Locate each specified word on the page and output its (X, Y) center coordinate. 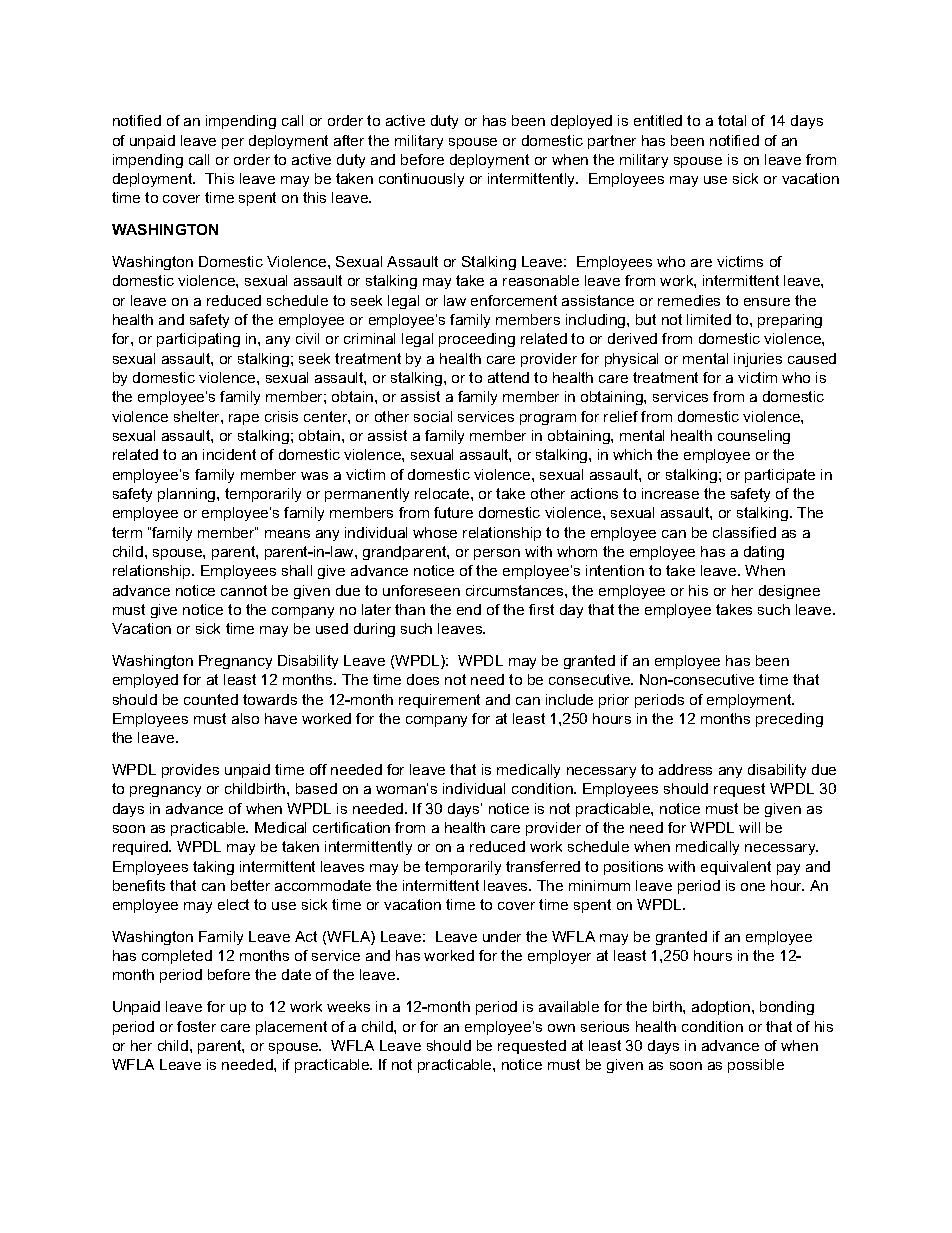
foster (196, 1026)
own (561, 1028)
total (732, 120)
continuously (421, 180)
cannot (244, 590)
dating (764, 553)
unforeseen (421, 590)
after (349, 140)
